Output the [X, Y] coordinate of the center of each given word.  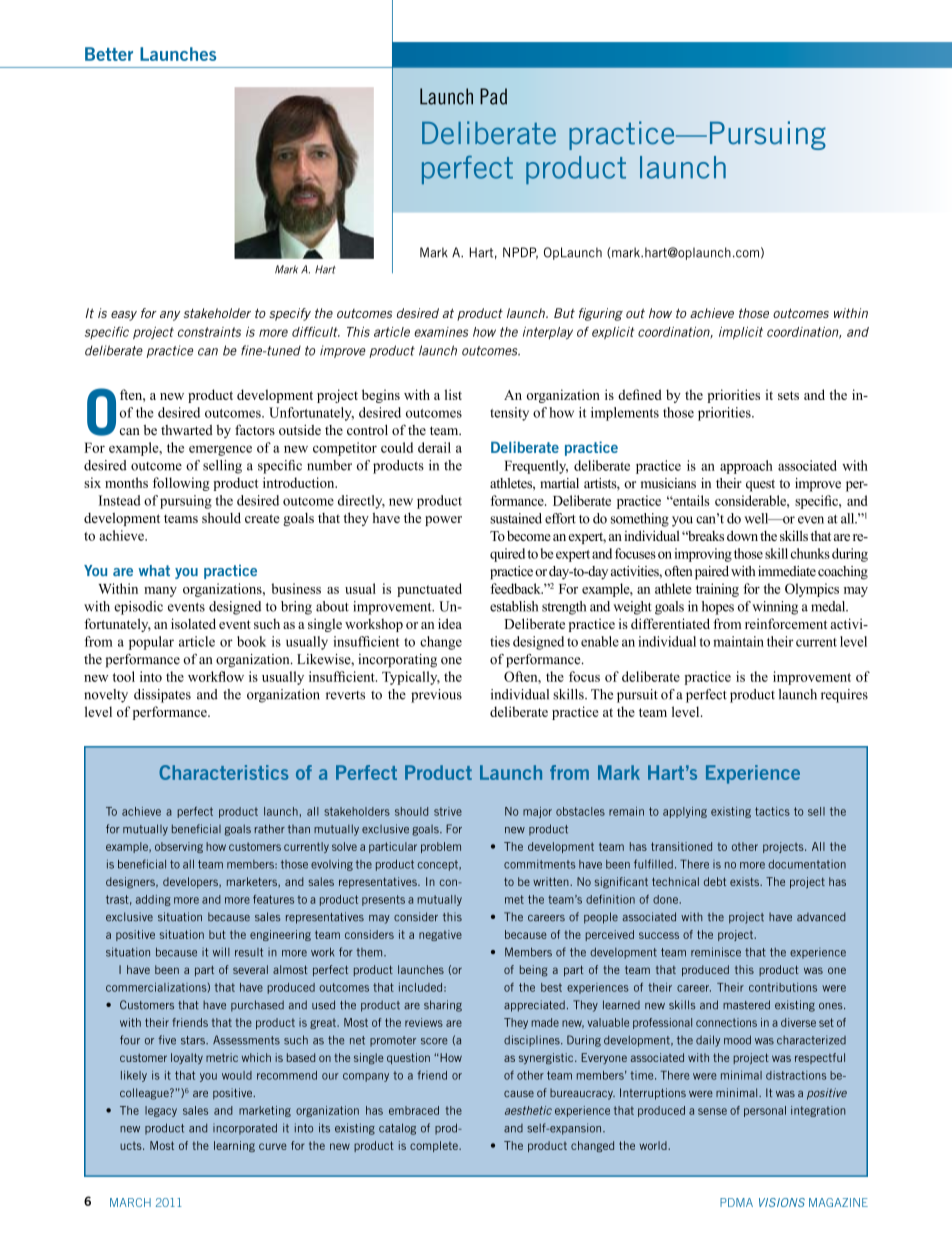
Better [109, 54]
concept [438, 865]
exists [745, 881]
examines [441, 332]
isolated [193, 623]
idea [450, 623]
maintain [738, 641]
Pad [493, 96]
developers [191, 882]
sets [788, 395]
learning [234, 1146]
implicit [741, 333]
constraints [209, 332]
